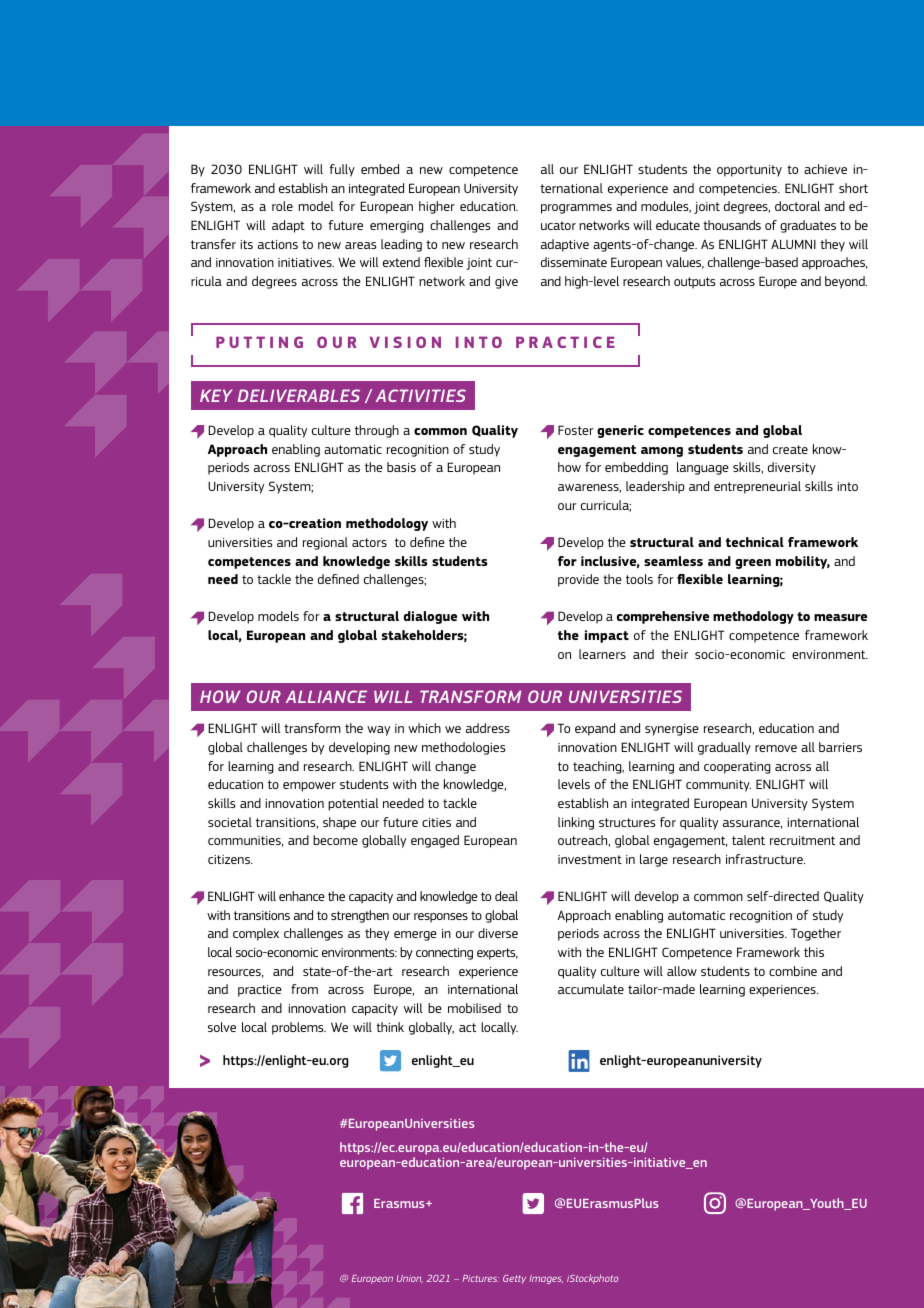 This screenshot has height=1308, width=924. I want to click on ALLIANCE, so click(326, 696).
